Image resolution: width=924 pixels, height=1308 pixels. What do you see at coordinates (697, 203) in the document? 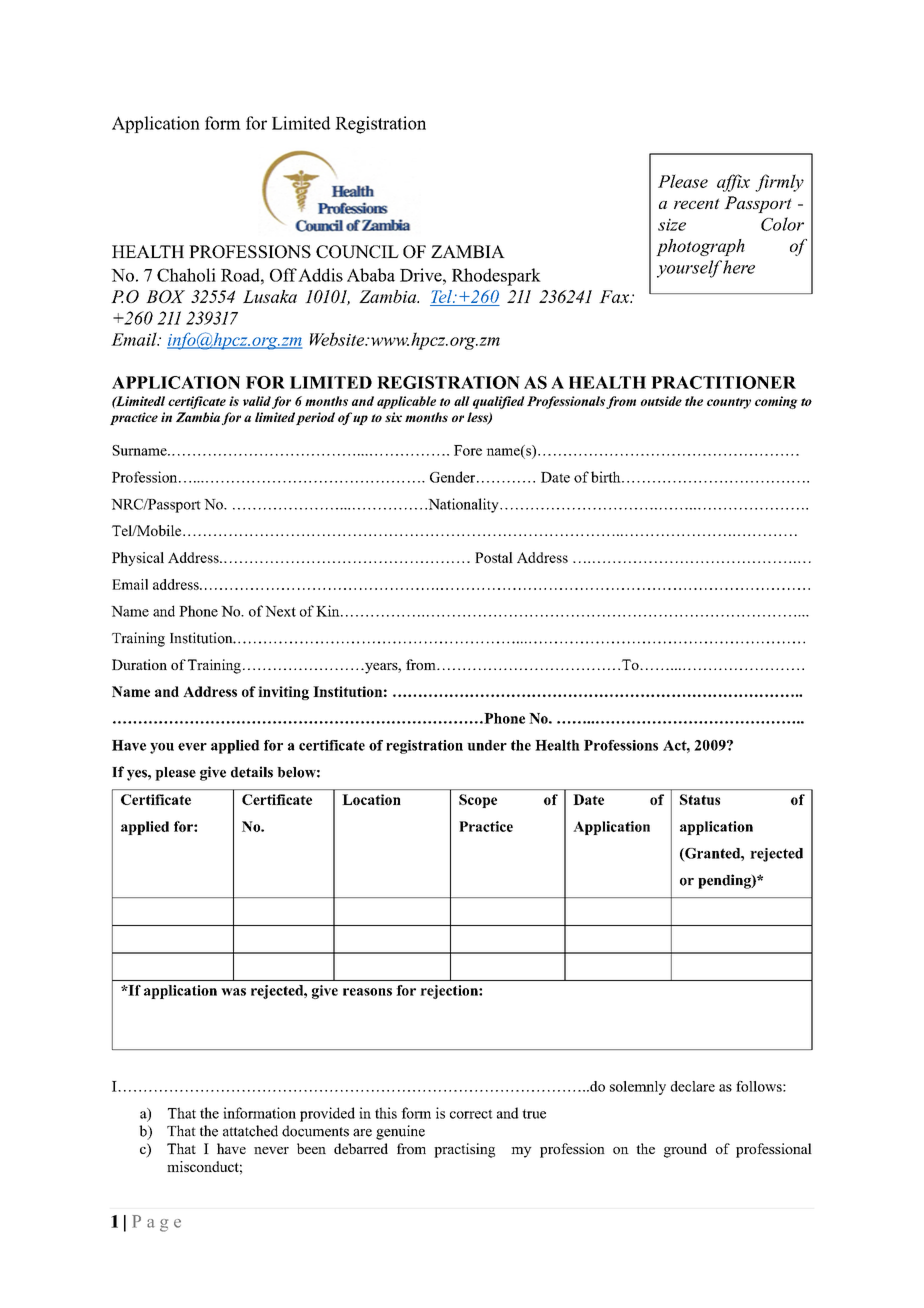
I see `recent` at bounding box center [697, 203].
